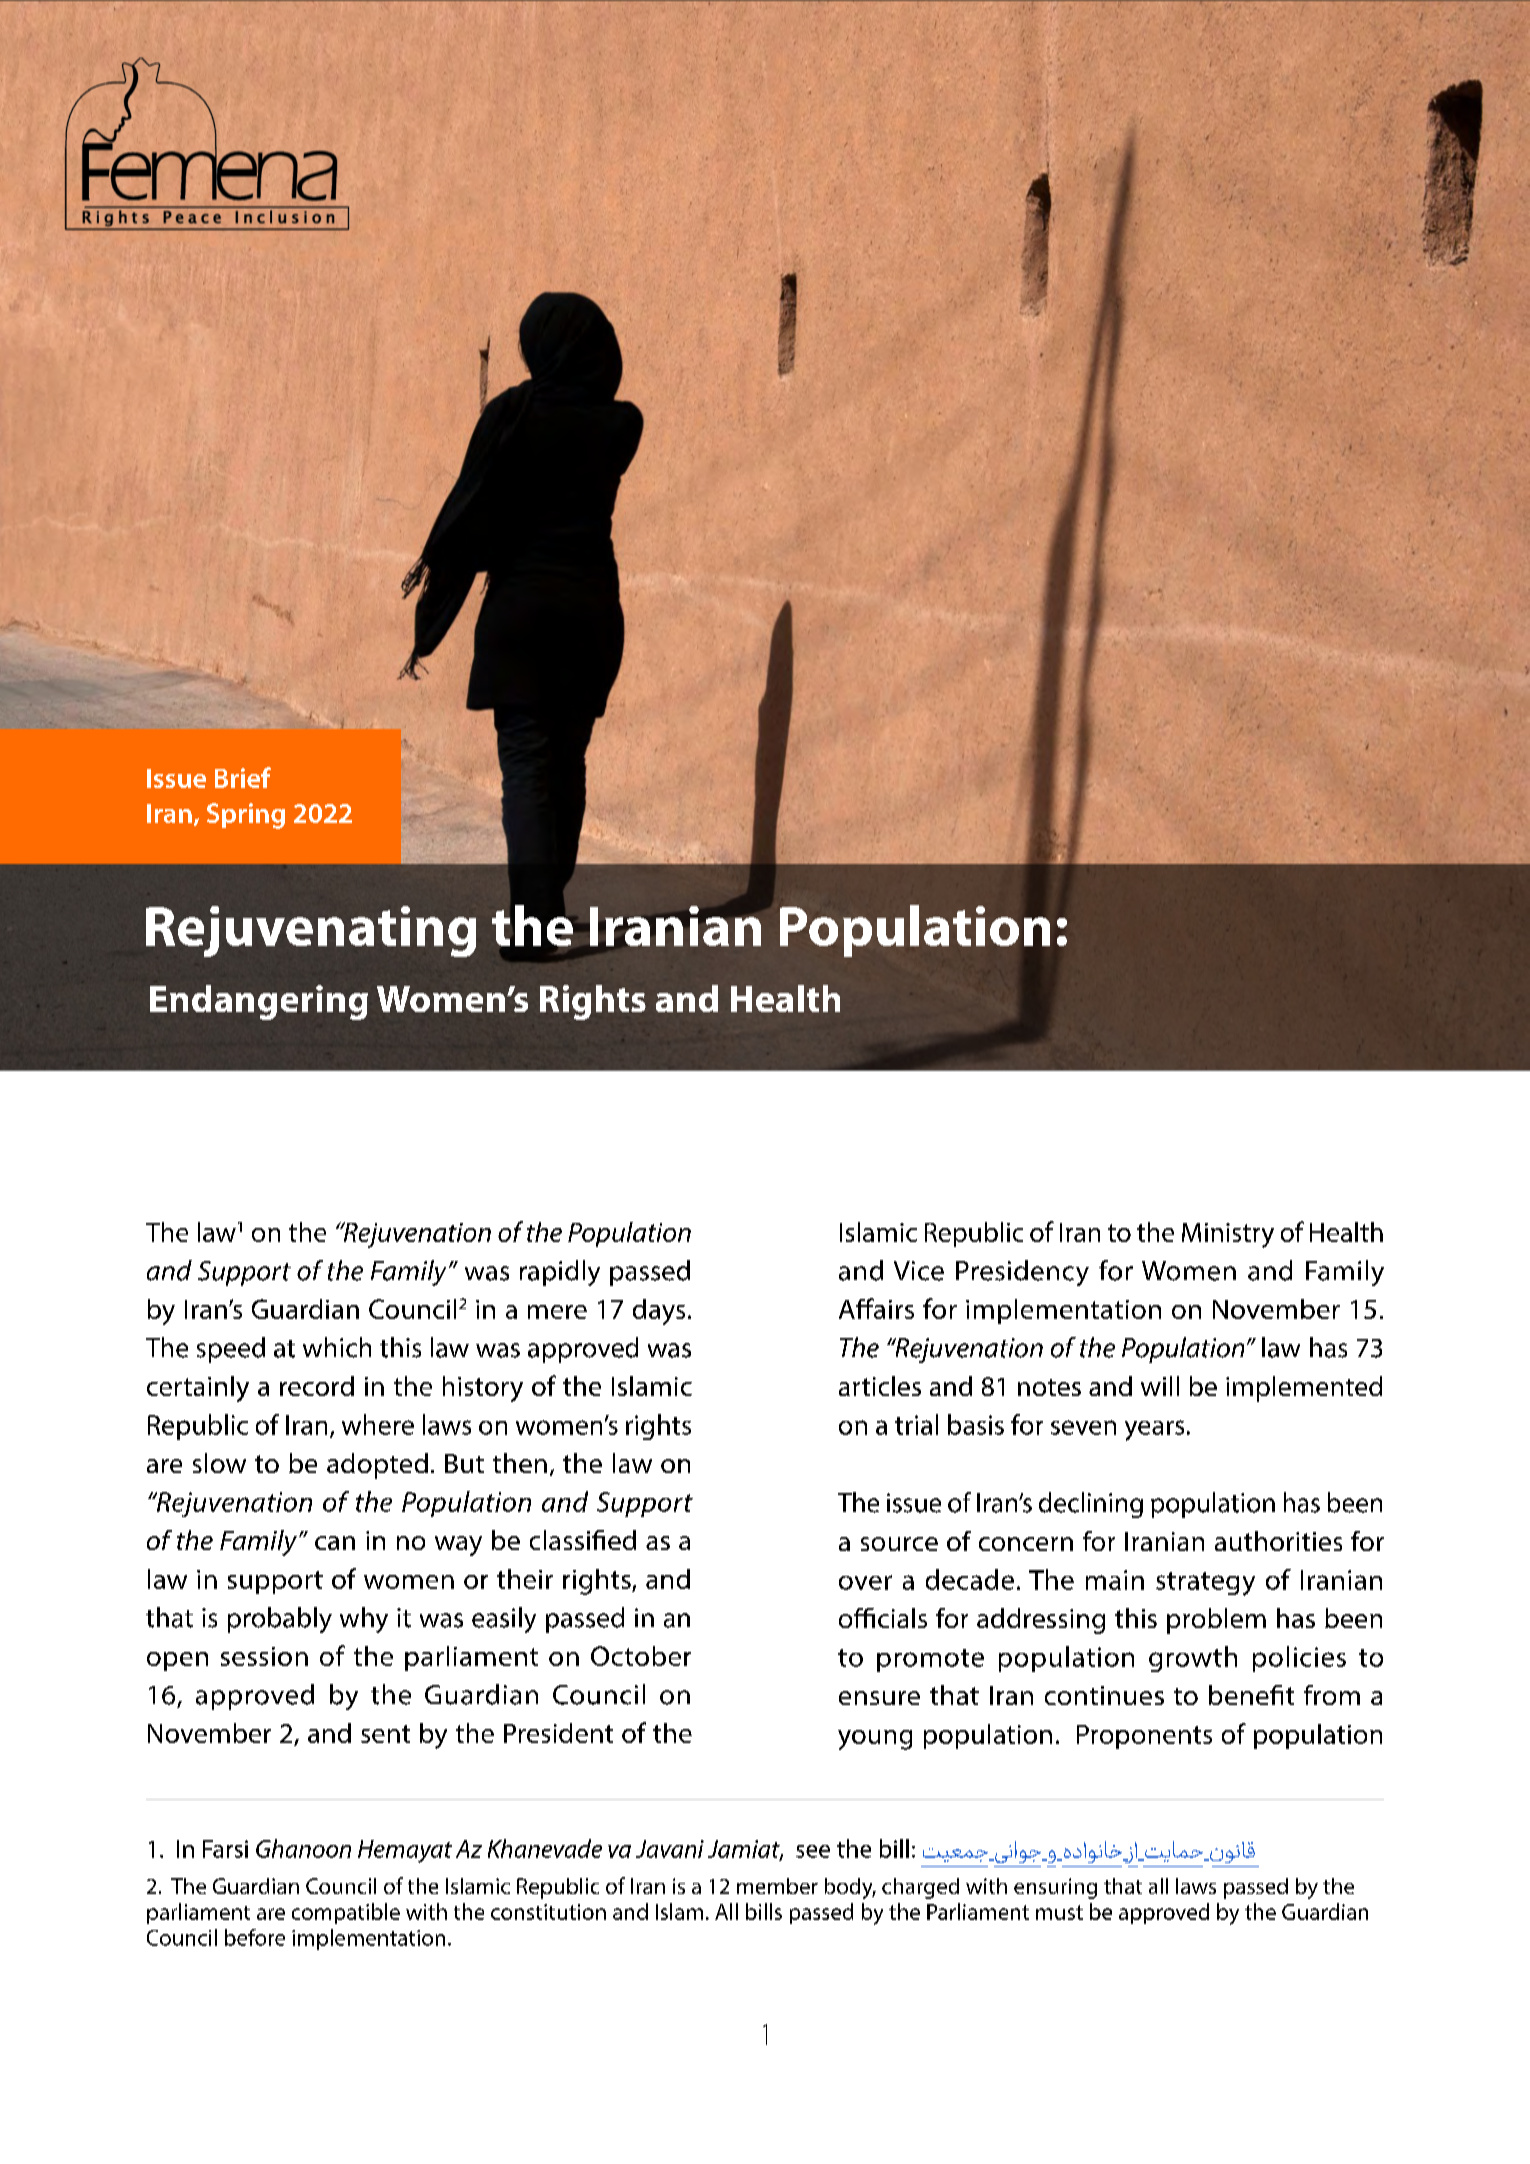 The image size is (1530, 2164). I want to click on compatible, so click(346, 1913).
